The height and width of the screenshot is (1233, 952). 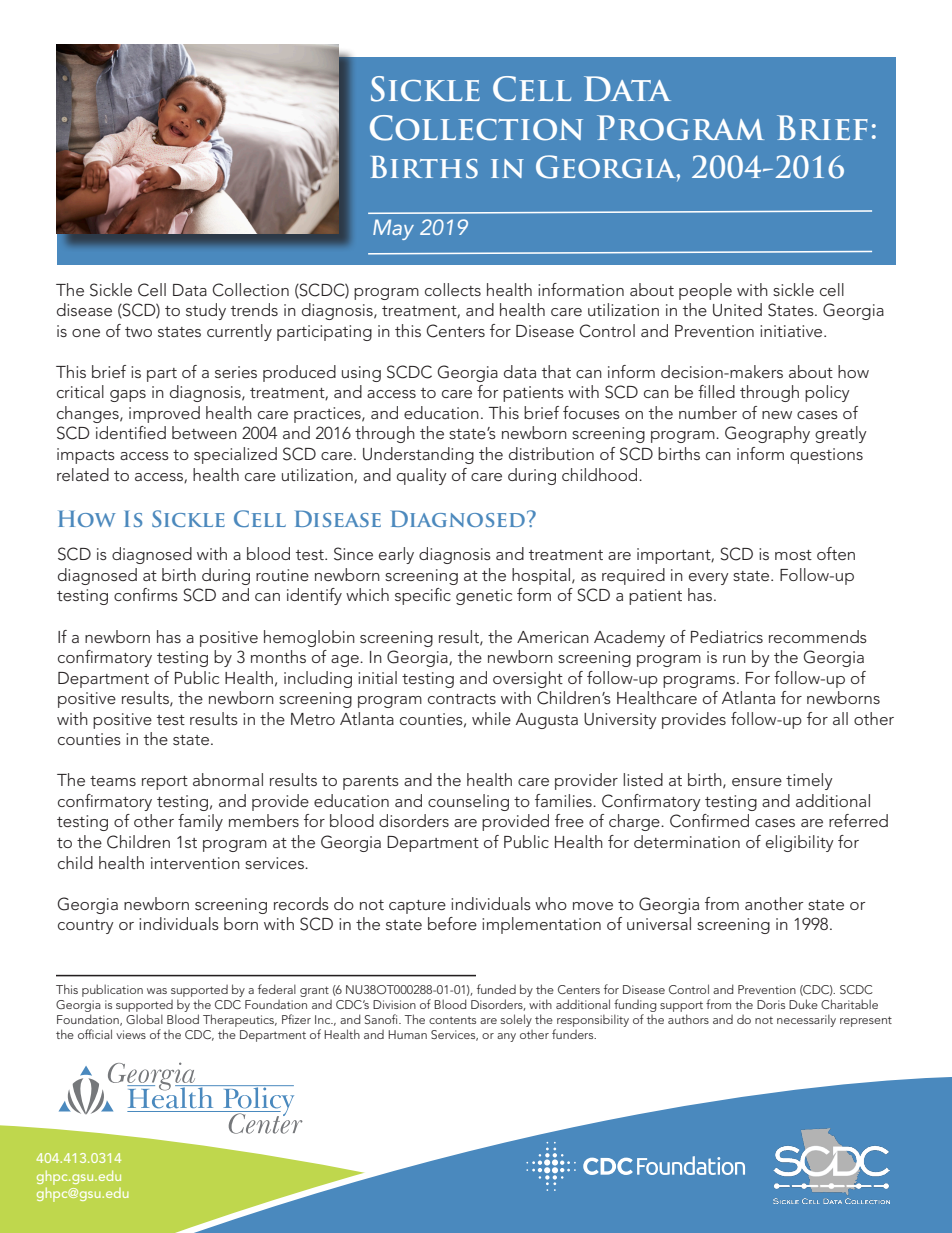 I want to click on study, so click(x=206, y=311).
